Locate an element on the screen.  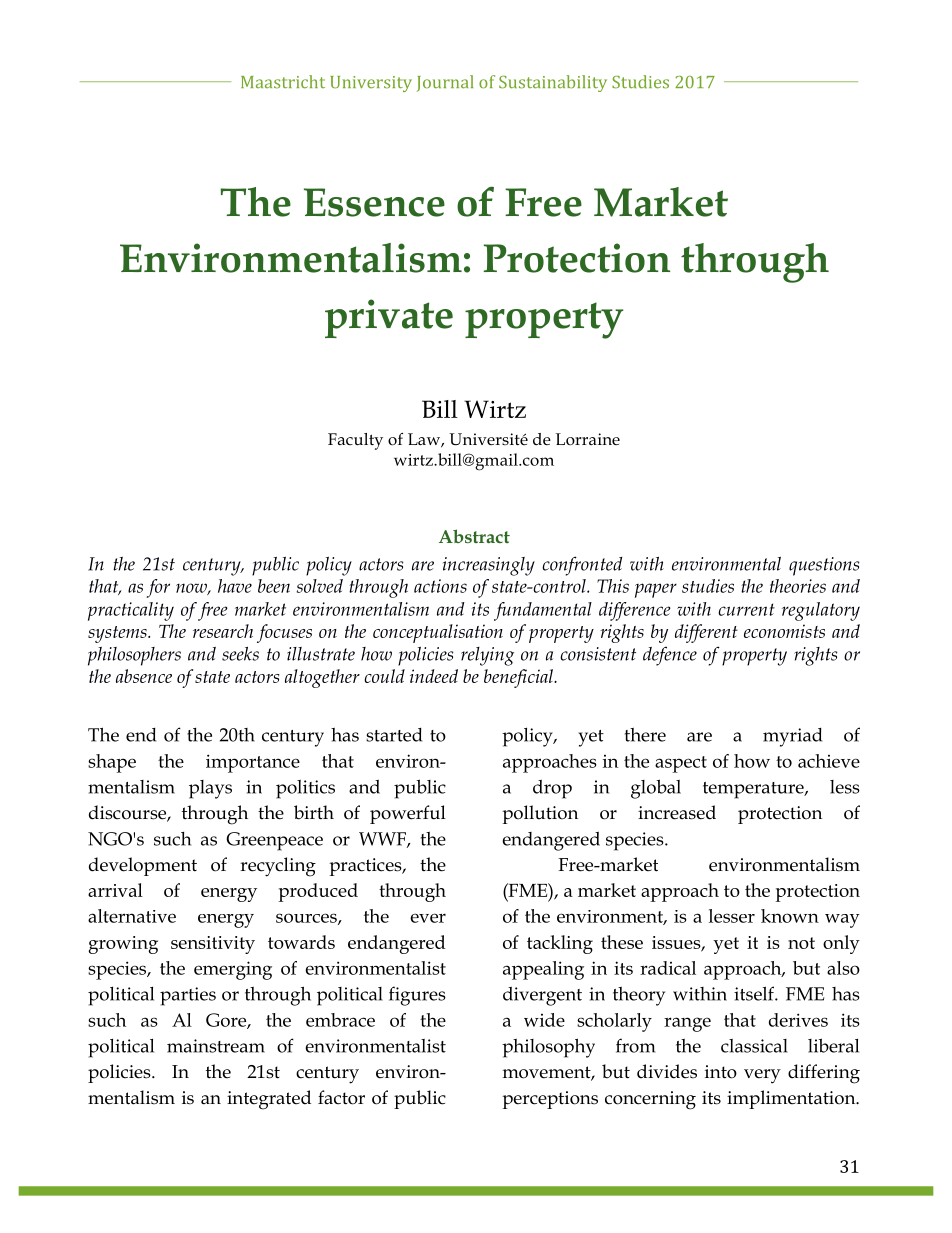
Sustainability is located at coordinates (553, 83).
